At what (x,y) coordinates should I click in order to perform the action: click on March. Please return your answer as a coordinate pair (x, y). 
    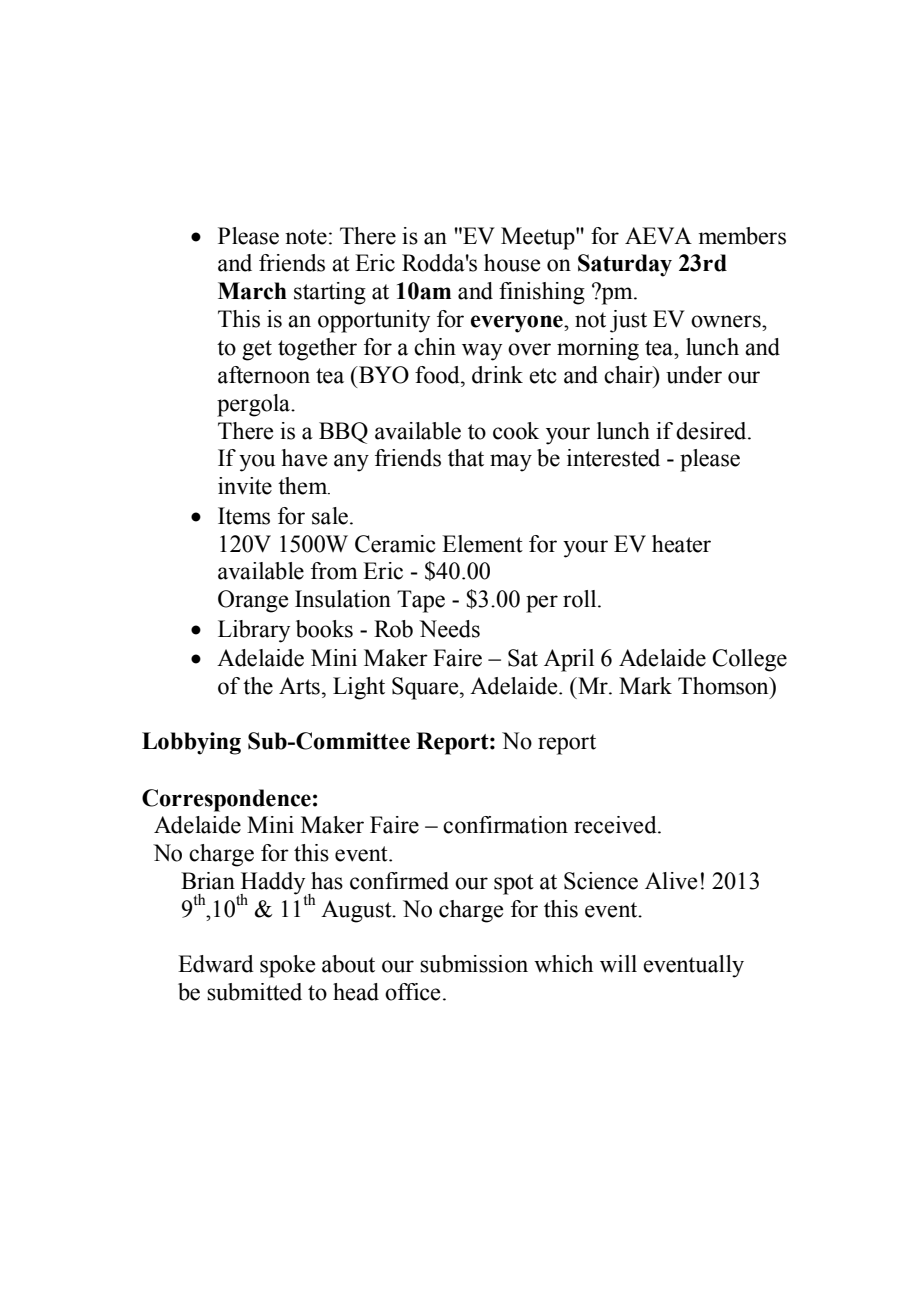
    Looking at the image, I should click on (252, 291).
